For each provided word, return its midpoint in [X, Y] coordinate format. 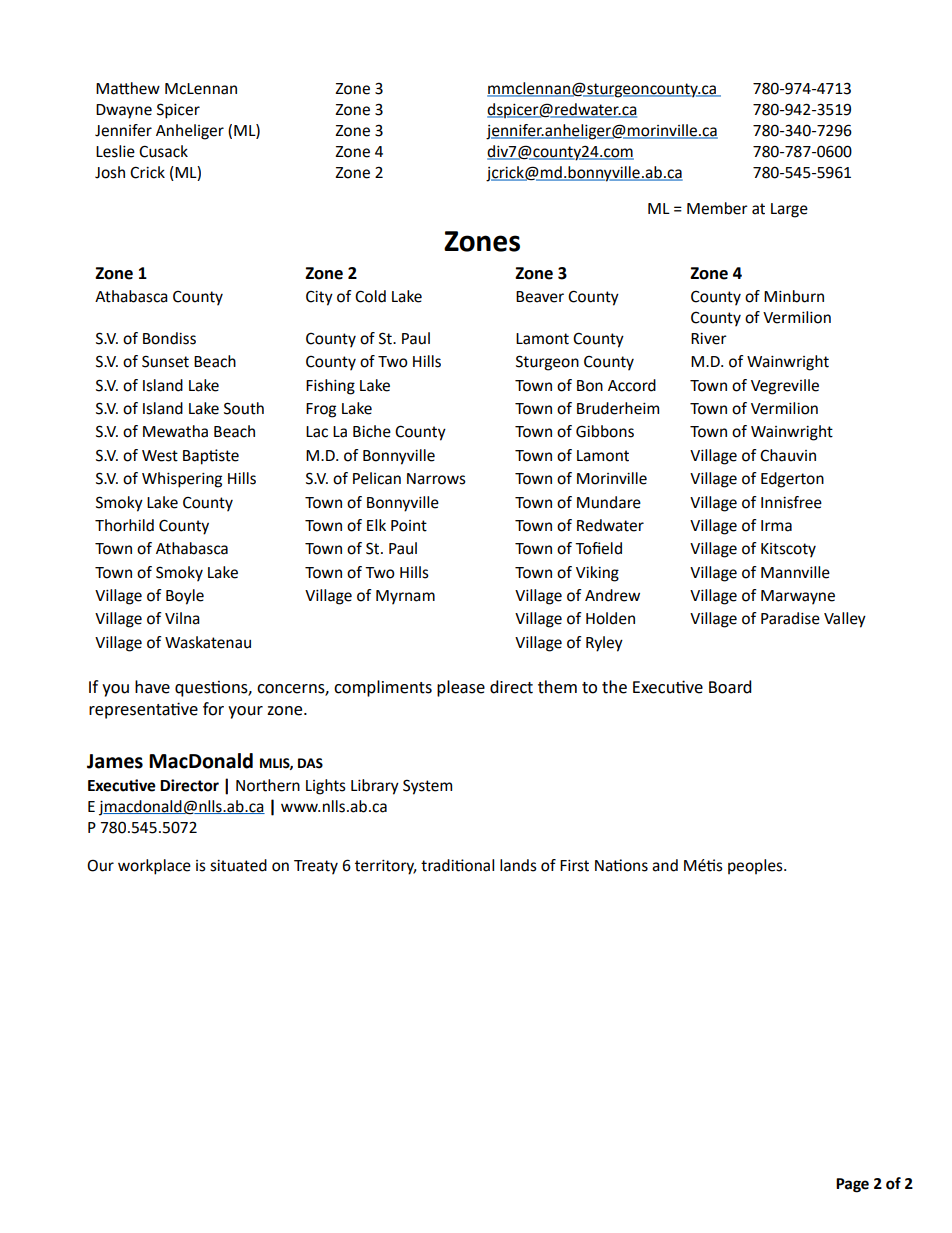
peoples [756, 867]
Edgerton [792, 480]
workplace [154, 867]
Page [852, 1185]
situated [238, 865]
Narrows [436, 479]
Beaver [540, 297]
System [427, 787]
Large [789, 210]
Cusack [163, 151]
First [574, 866]
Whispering [182, 480]
